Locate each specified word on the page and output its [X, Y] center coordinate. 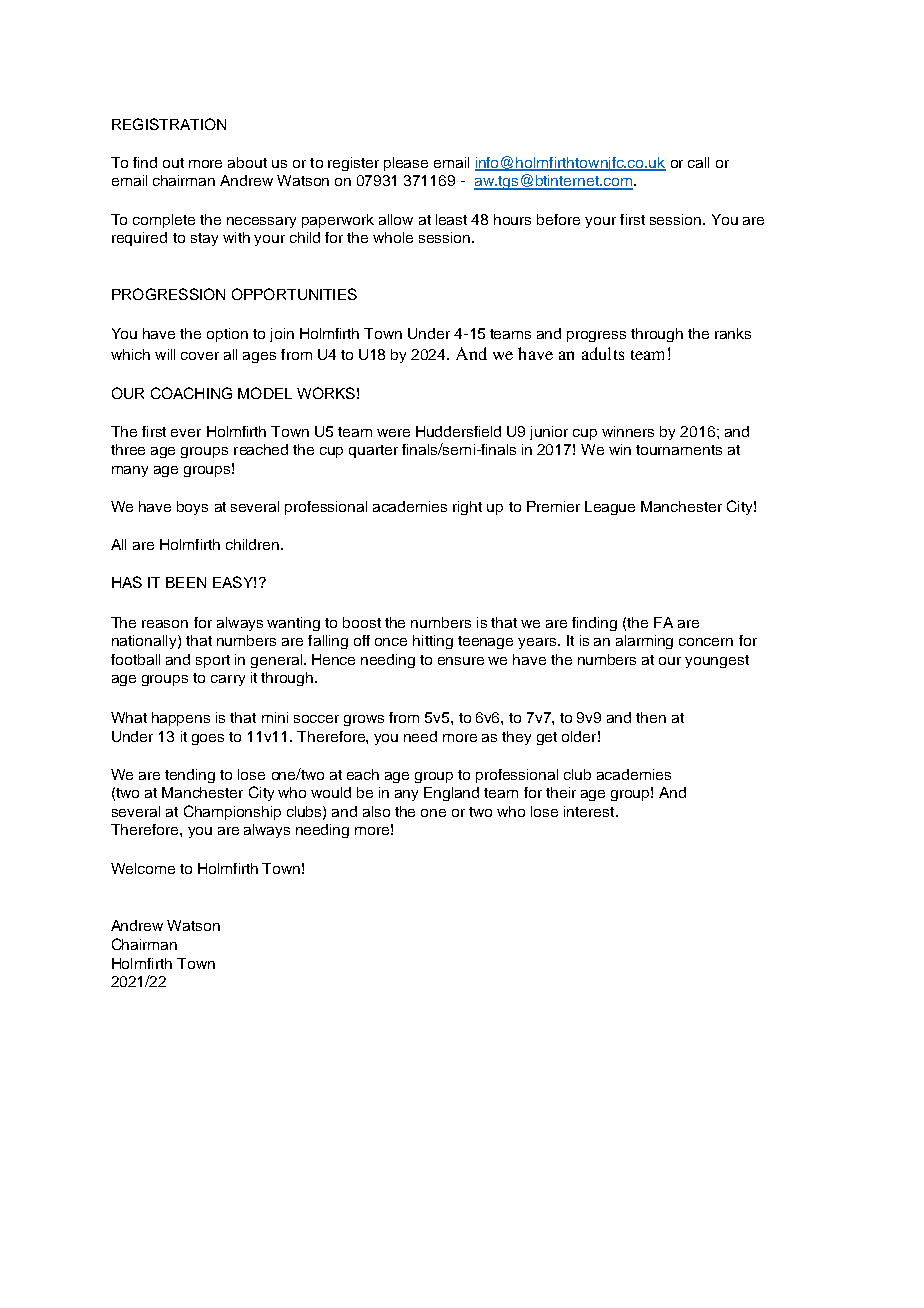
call [698, 162]
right [467, 508]
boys [192, 508]
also [376, 811]
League [610, 508]
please [406, 164]
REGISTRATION [169, 124]
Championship [232, 812]
